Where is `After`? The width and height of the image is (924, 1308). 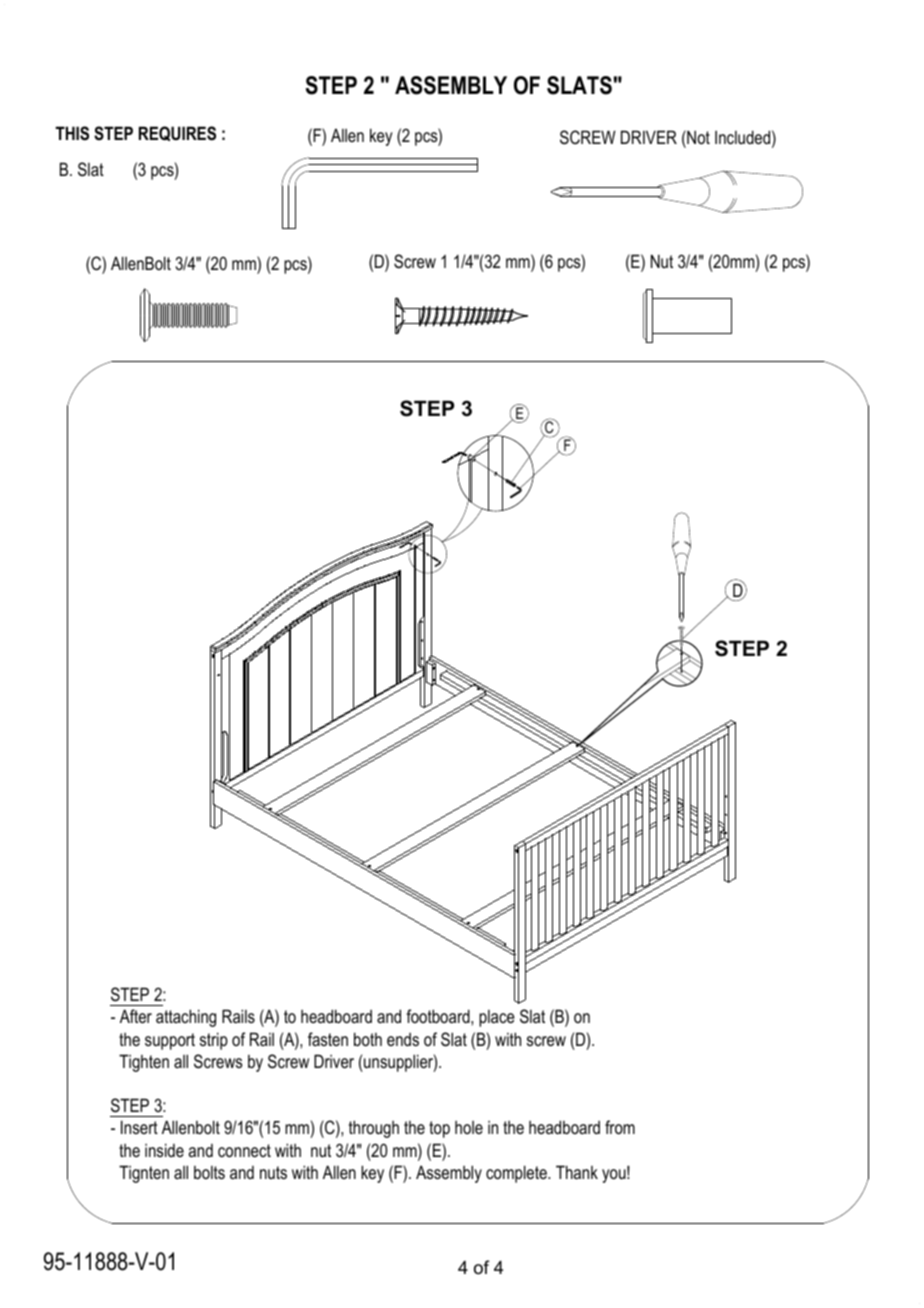 After is located at coordinates (136, 1016).
